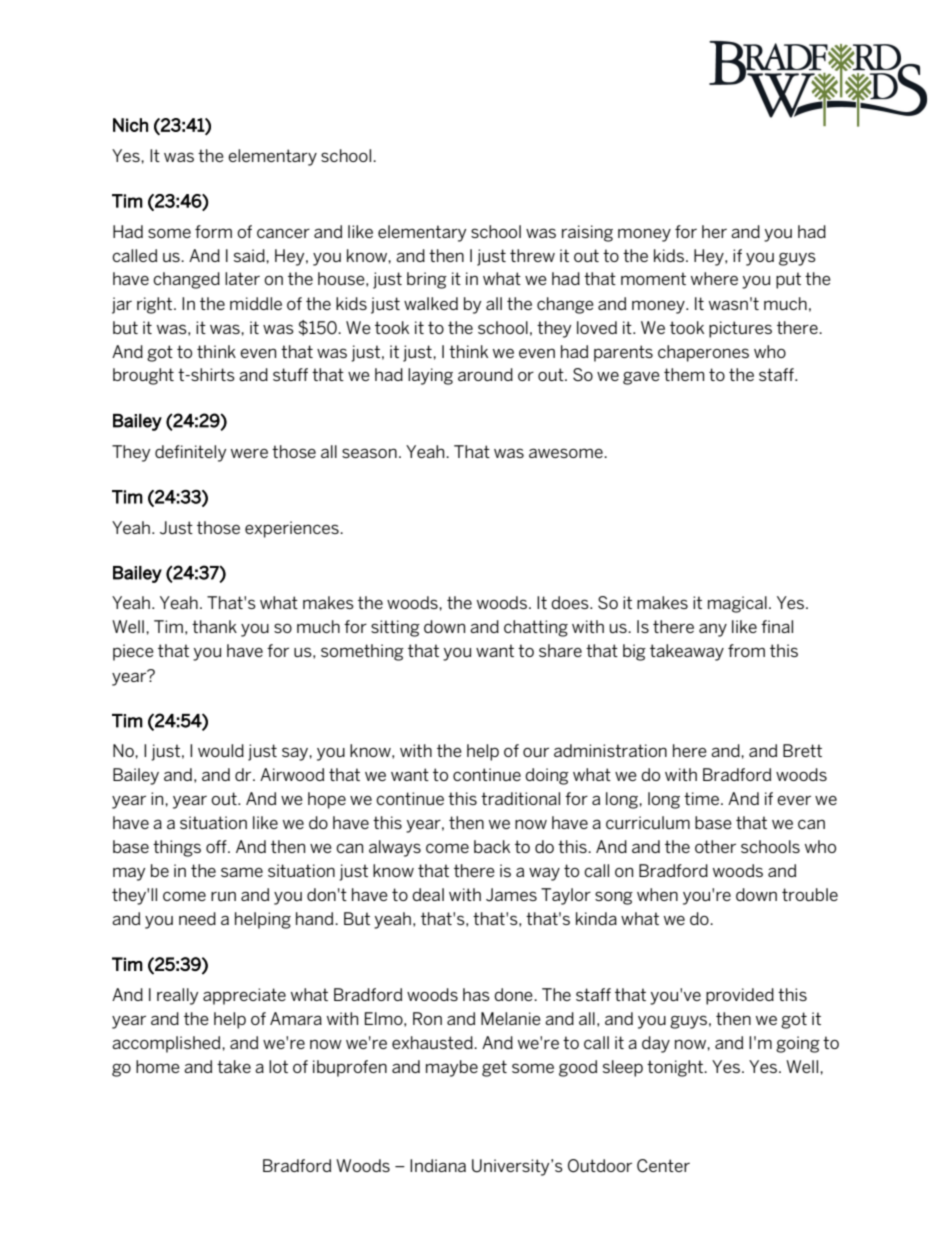 The width and height of the image is (952, 1233). Describe the element at coordinates (587, 233) in the image. I see `raising` at that location.
